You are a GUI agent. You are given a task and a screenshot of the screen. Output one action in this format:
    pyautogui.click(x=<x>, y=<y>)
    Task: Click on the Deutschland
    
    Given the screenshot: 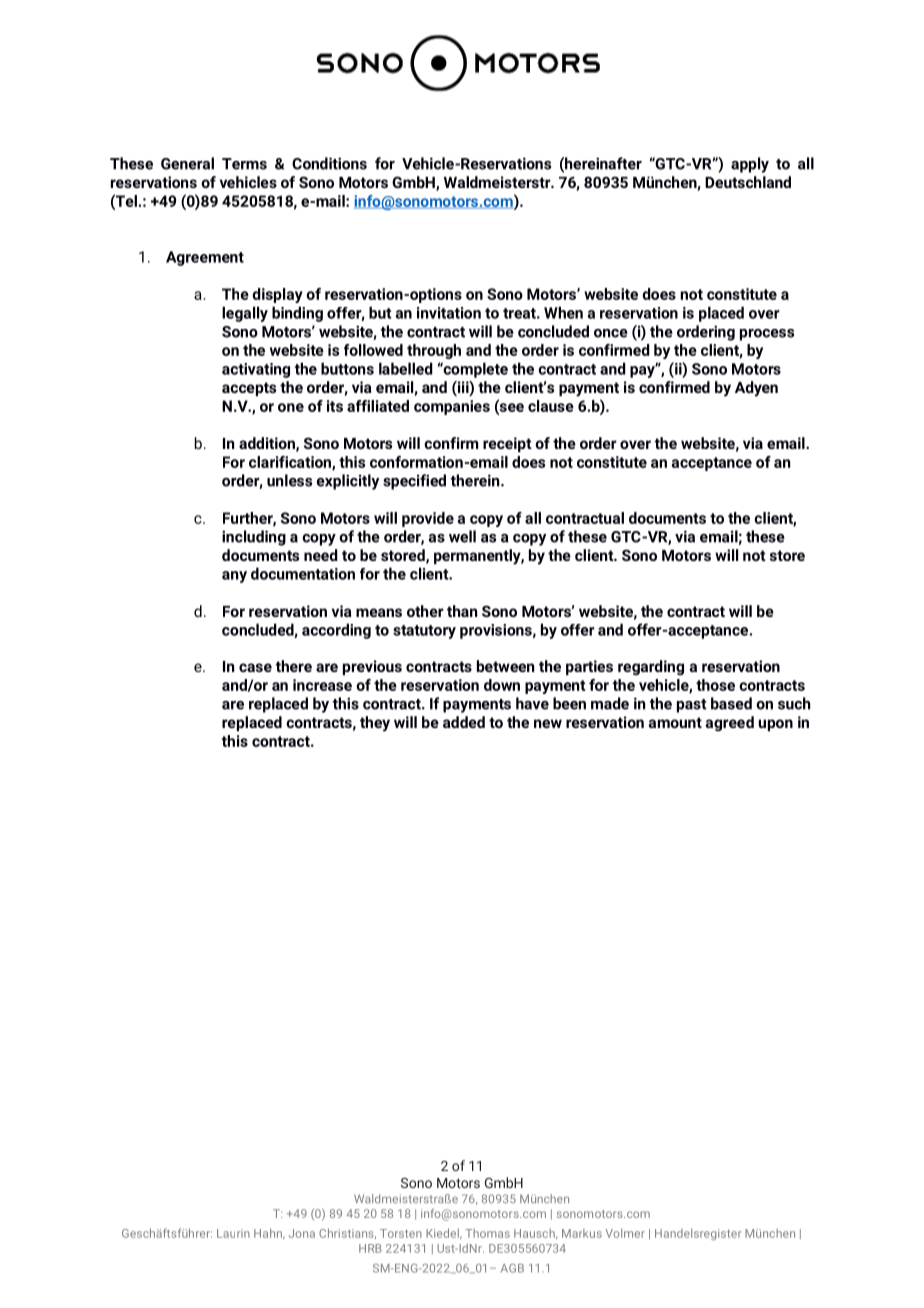 What is the action you would take?
    pyautogui.click(x=748, y=182)
